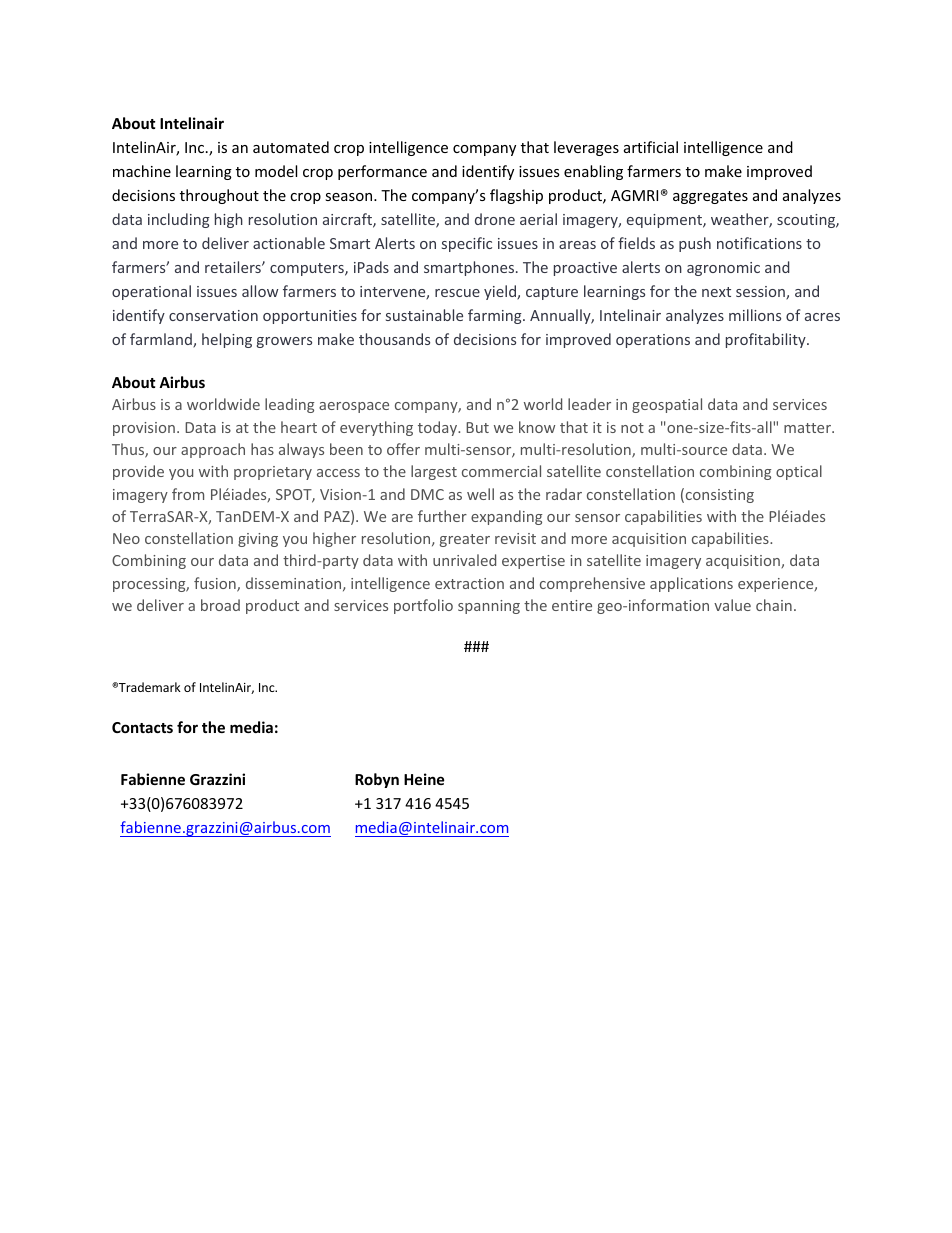 This image has height=1233, width=952. Describe the element at coordinates (516, 196) in the image. I see `flagship` at that location.
